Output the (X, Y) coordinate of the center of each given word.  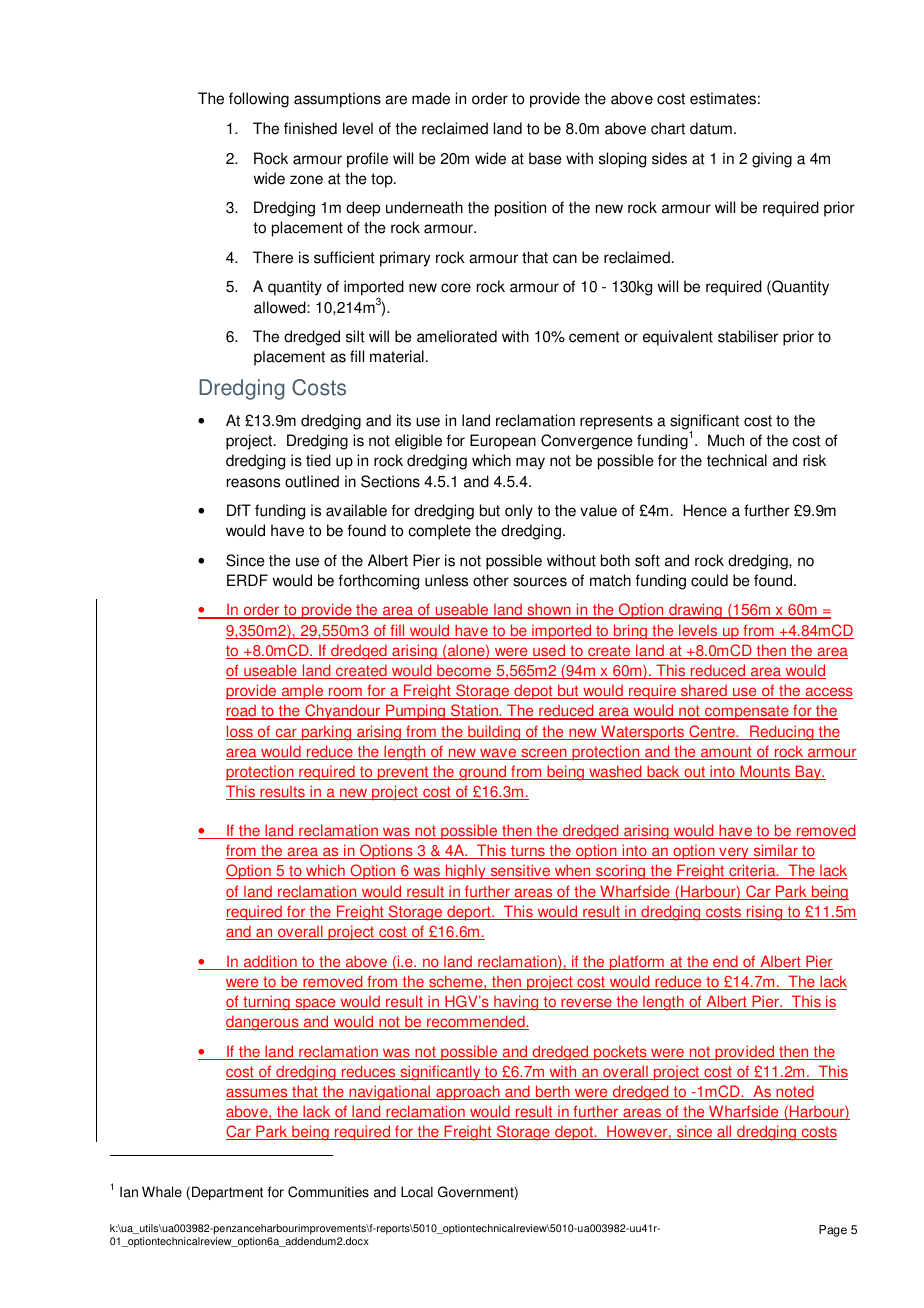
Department (227, 1193)
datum (711, 128)
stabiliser (748, 336)
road (242, 712)
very (734, 853)
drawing (695, 611)
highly (465, 872)
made (431, 98)
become (464, 672)
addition (270, 962)
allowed (281, 307)
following (259, 100)
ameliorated (457, 336)
